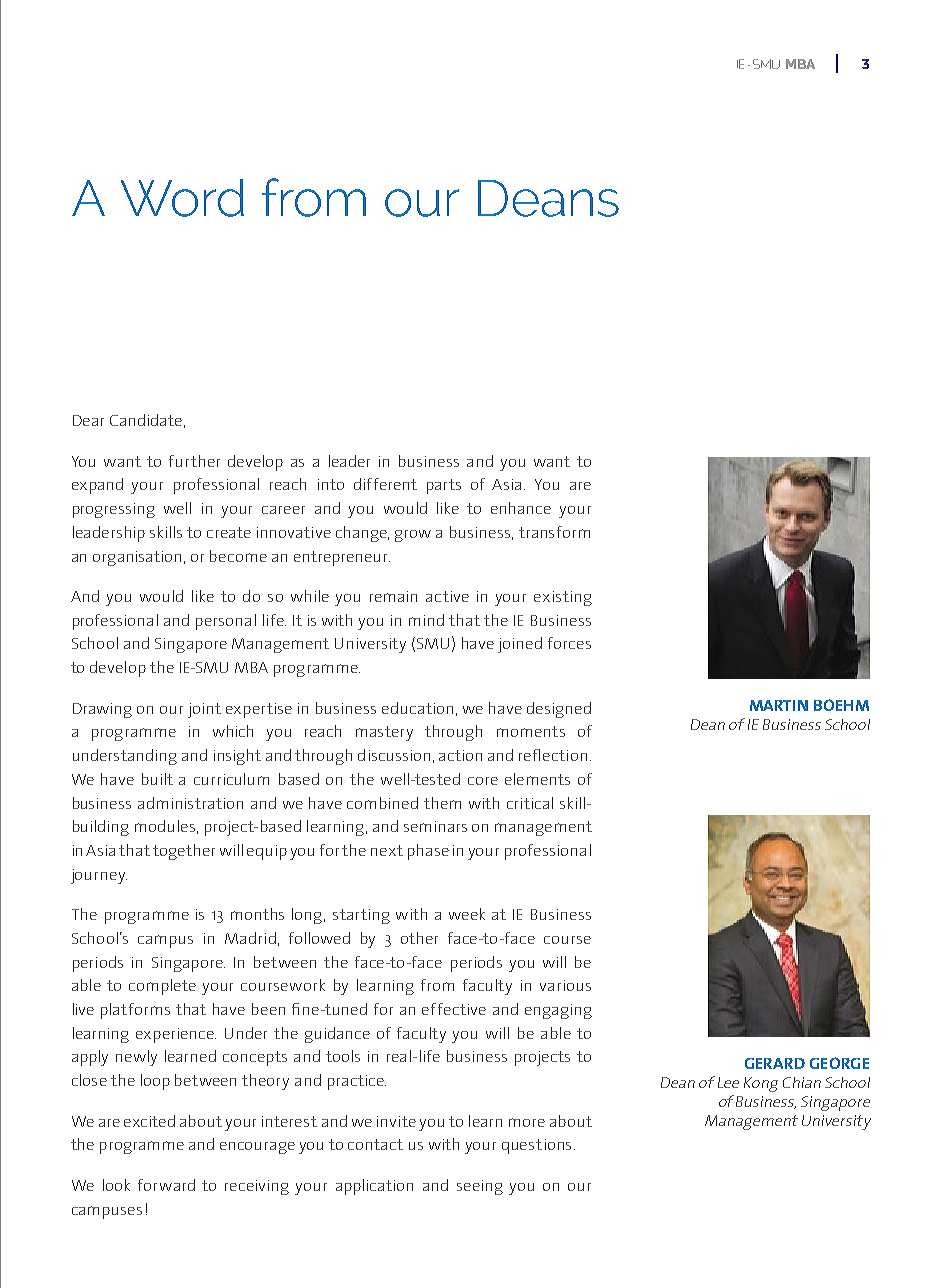  I want to click on Word, so click(182, 198).
